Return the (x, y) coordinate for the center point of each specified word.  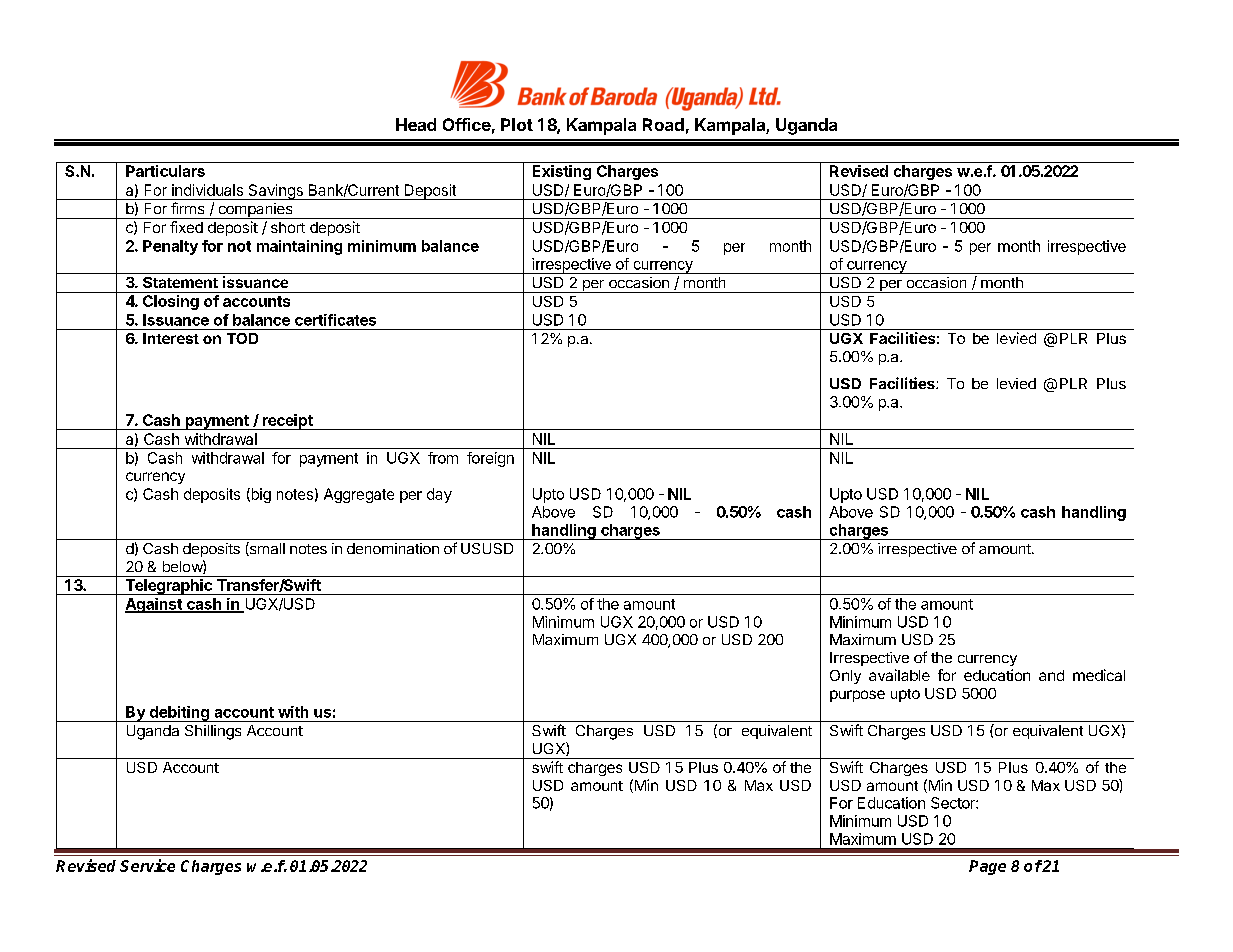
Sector (954, 803)
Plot (517, 124)
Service (147, 865)
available (899, 675)
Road (663, 124)
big (260, 495)
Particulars (165, 171)
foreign (490, 459)
